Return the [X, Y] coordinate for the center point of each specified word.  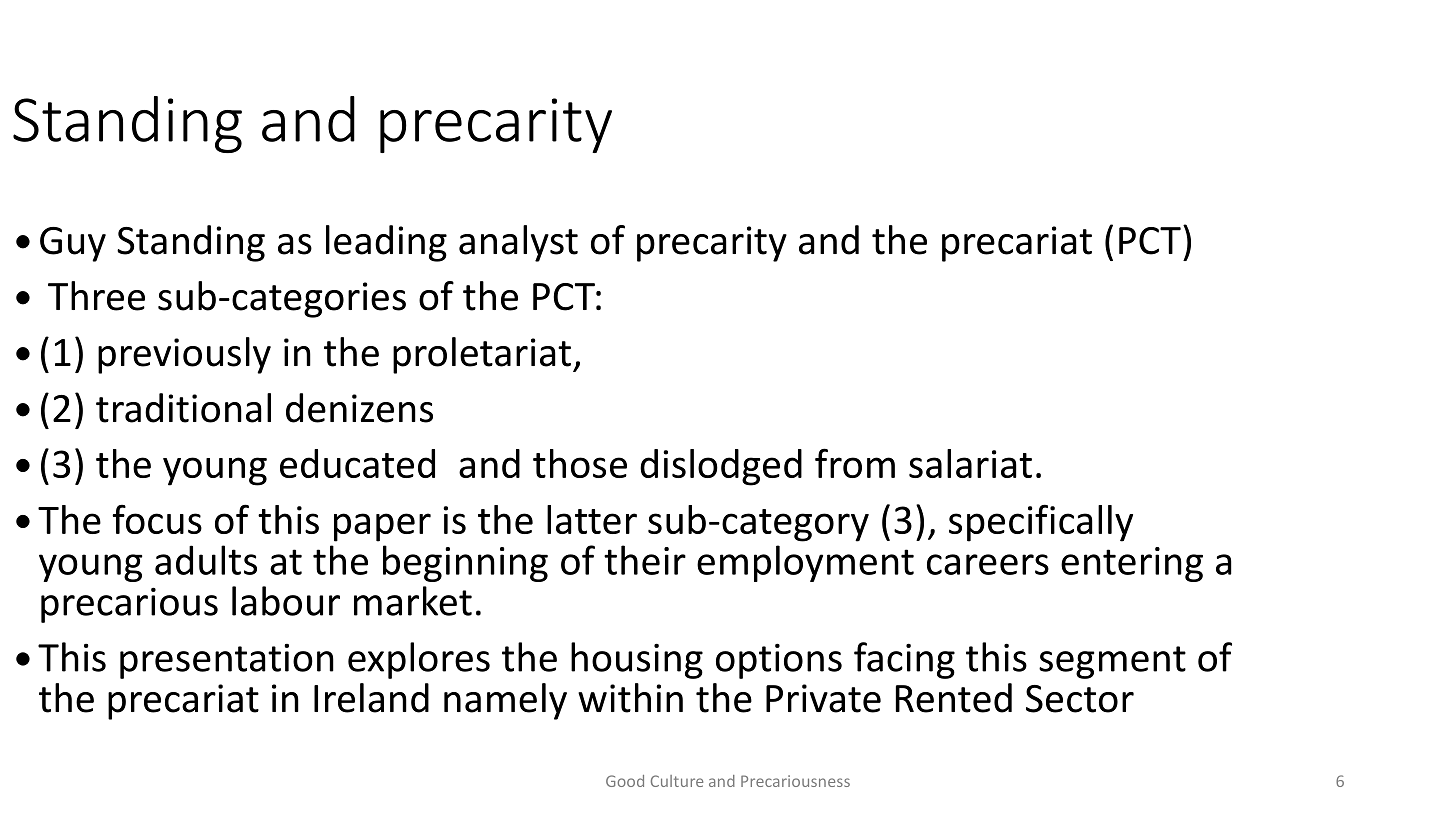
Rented [954, 698]
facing [904, 660]
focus [157, 519]
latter [592, 519]
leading [386, 243]
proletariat [482, 355]
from [855, 463]
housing [637, 660]
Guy [73, 244]
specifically [1041, 523]
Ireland [371, 698]
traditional [183, 408]
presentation [227, 661]
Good [625, 781]
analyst [518, 243]
